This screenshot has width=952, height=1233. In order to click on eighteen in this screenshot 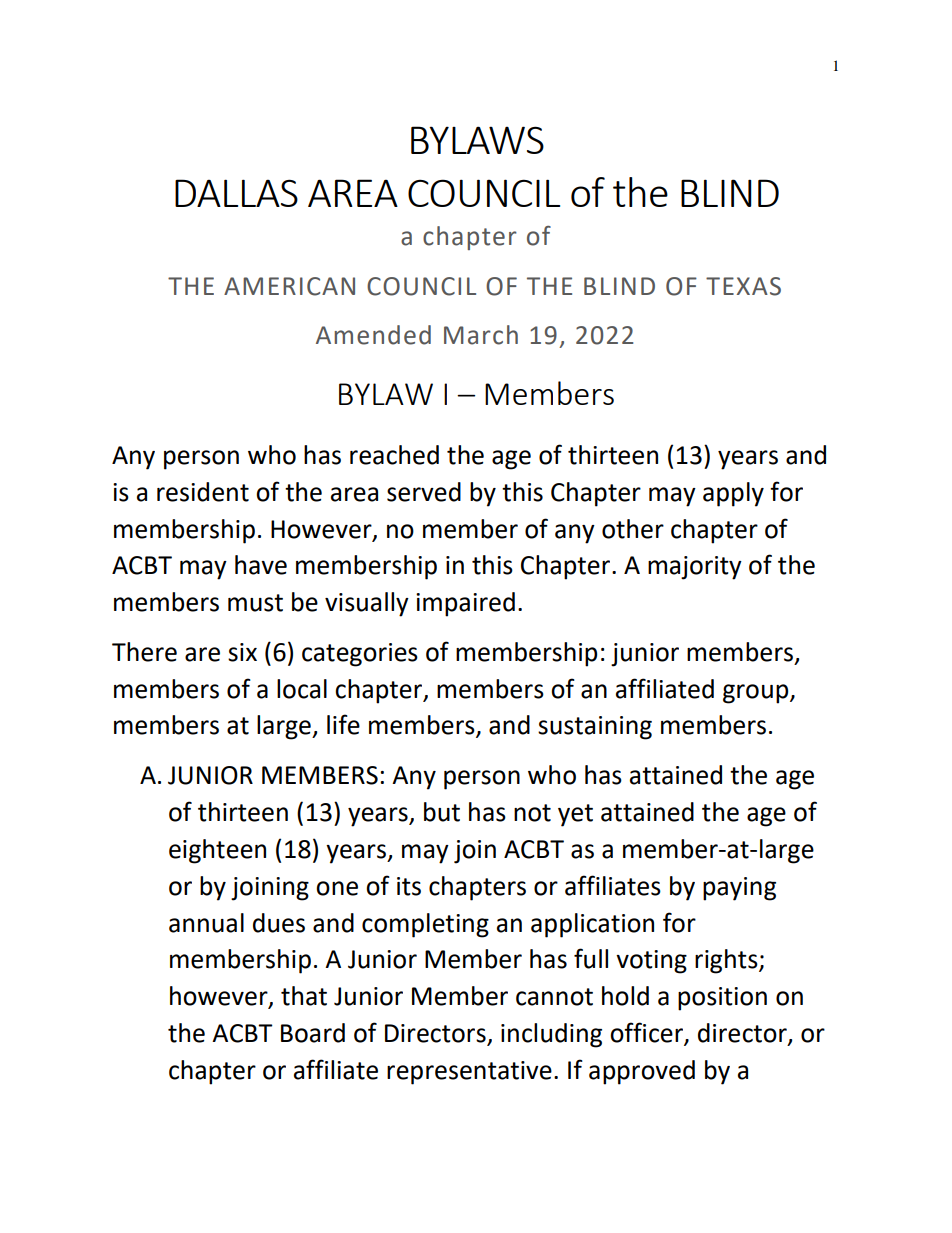, I will do `click(217, 851)`.
